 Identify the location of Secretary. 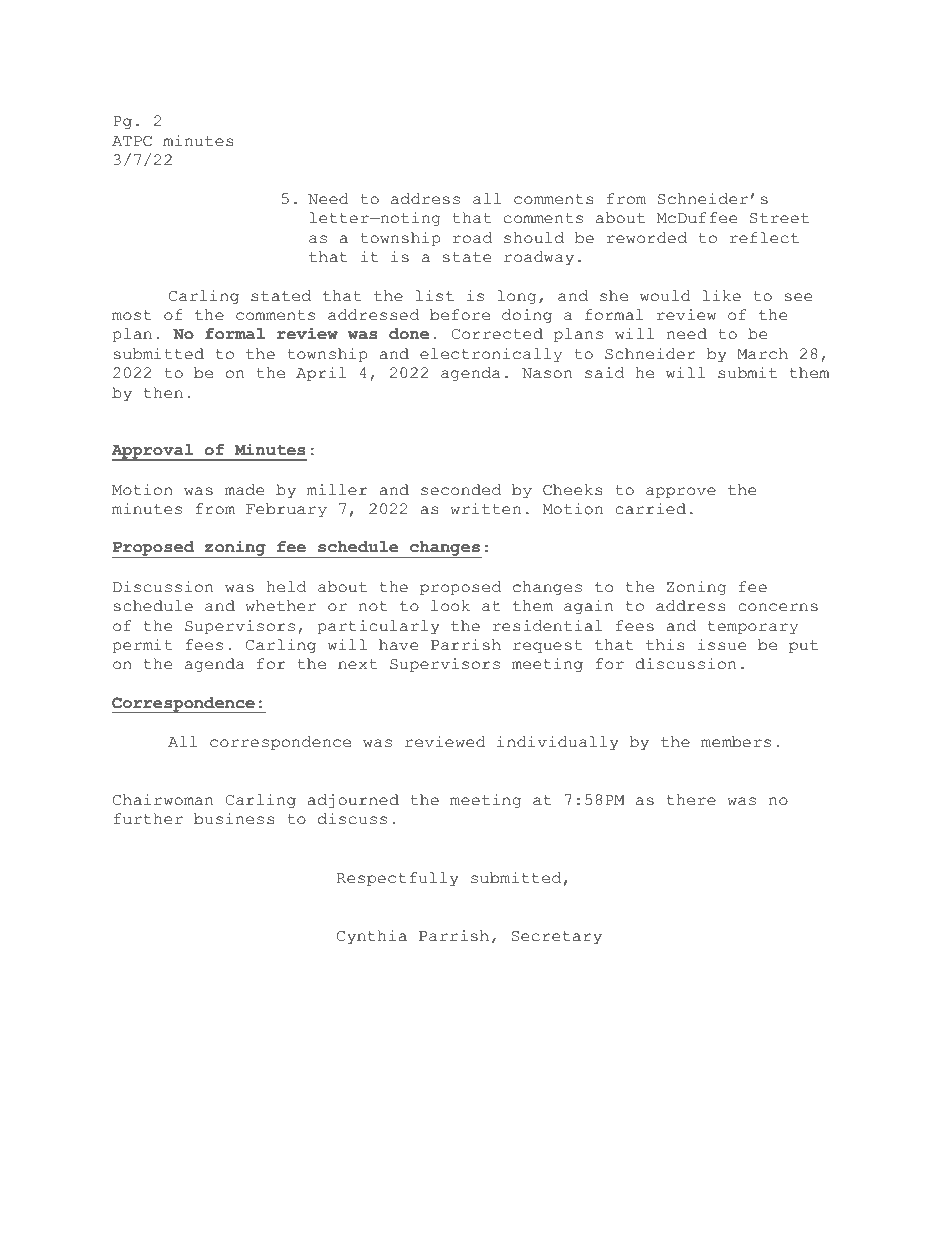
(556, 938).
